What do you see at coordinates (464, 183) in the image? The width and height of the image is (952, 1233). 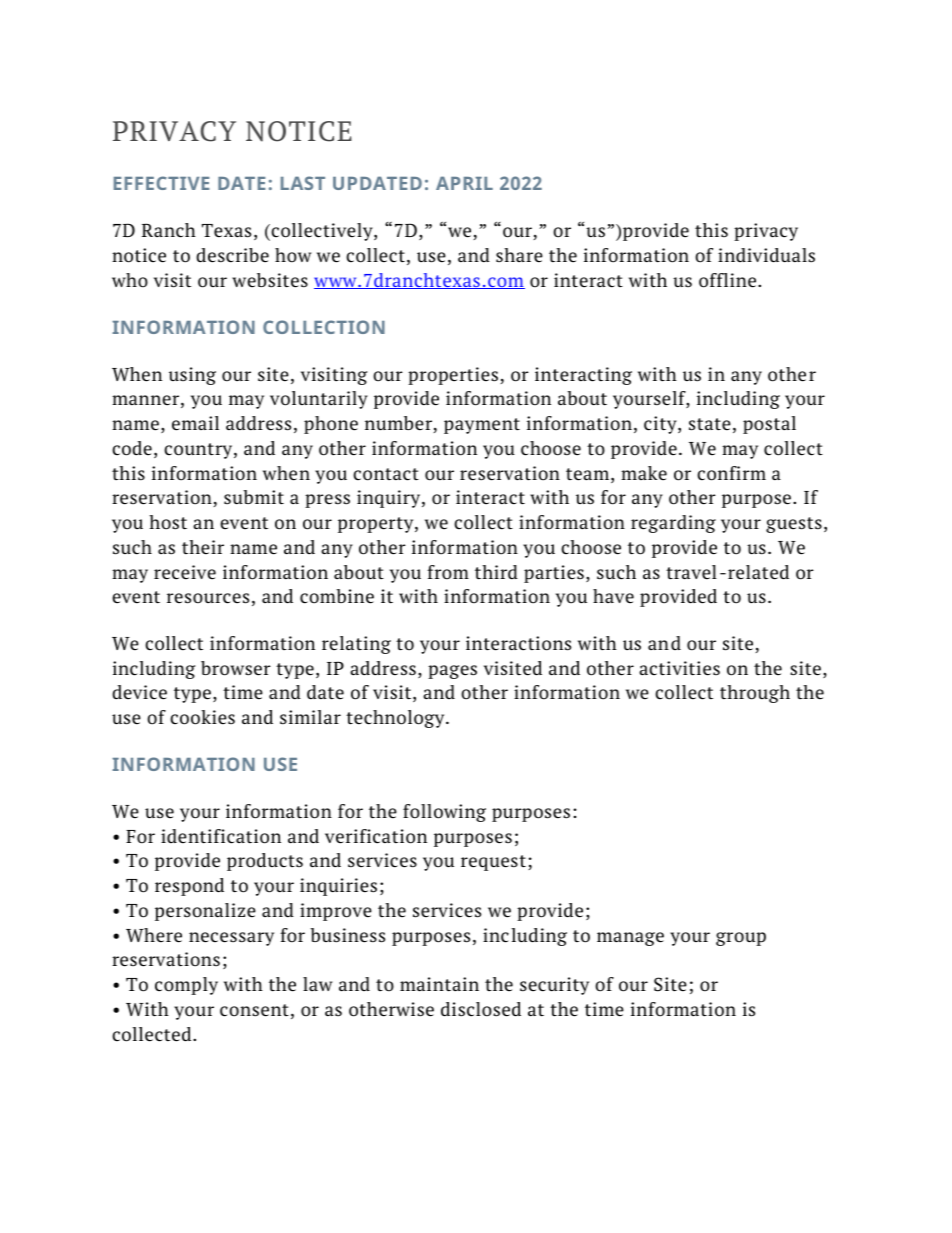 I see `APRIL` at bounding box center [464, 183].
